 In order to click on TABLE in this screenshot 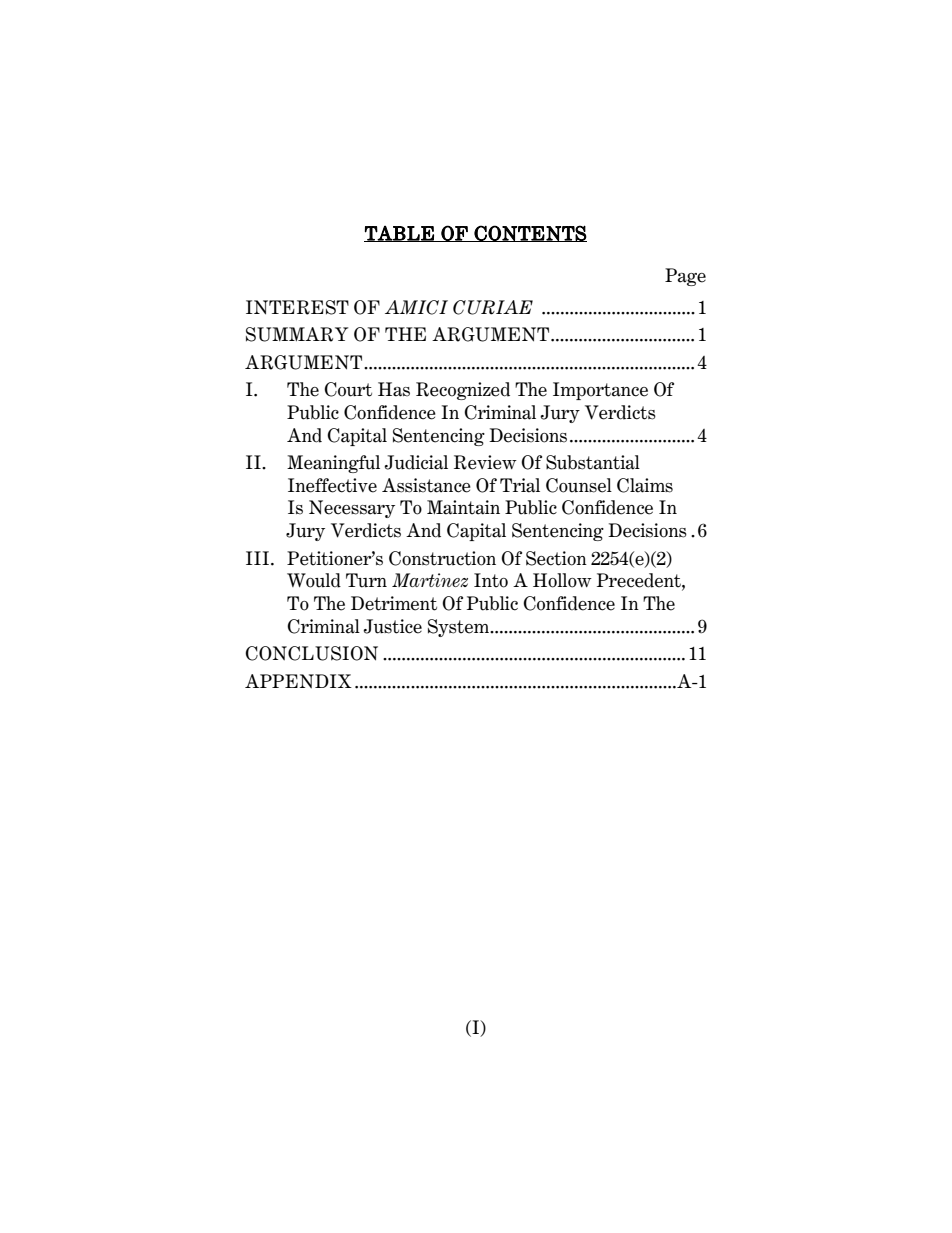, I will do `click(400, 233)`.
